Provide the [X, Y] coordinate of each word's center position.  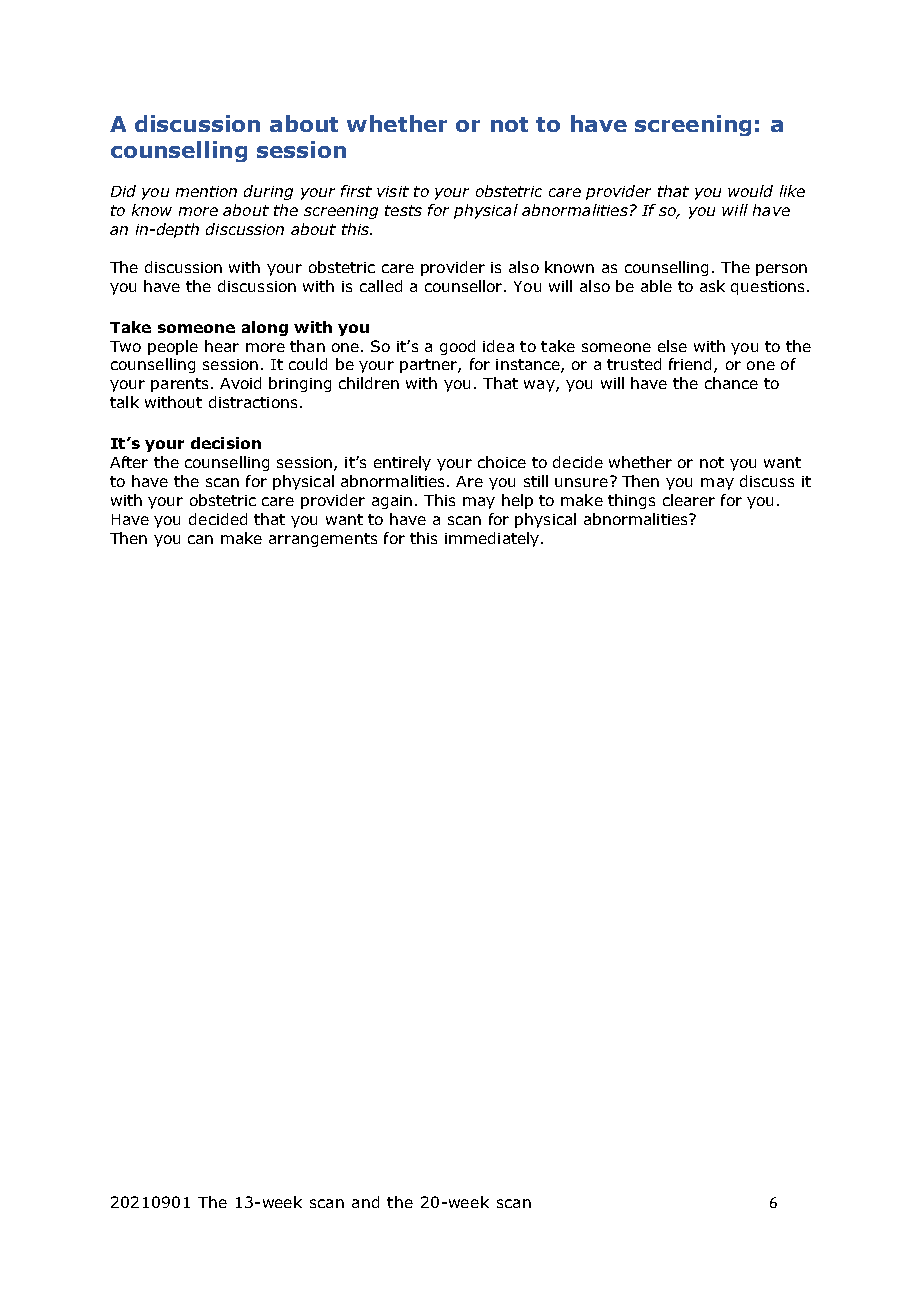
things [631, 501]
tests [403, 210]
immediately [493, 539]
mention [206, 191]
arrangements [323, 540]
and [365, 1202]
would [750, 191]
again [392, 502]
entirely [402, 463]
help [517, 501]
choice [502, 462]
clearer [689, 500]
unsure [581, 482]
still [536, 481]
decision [226, 443]
